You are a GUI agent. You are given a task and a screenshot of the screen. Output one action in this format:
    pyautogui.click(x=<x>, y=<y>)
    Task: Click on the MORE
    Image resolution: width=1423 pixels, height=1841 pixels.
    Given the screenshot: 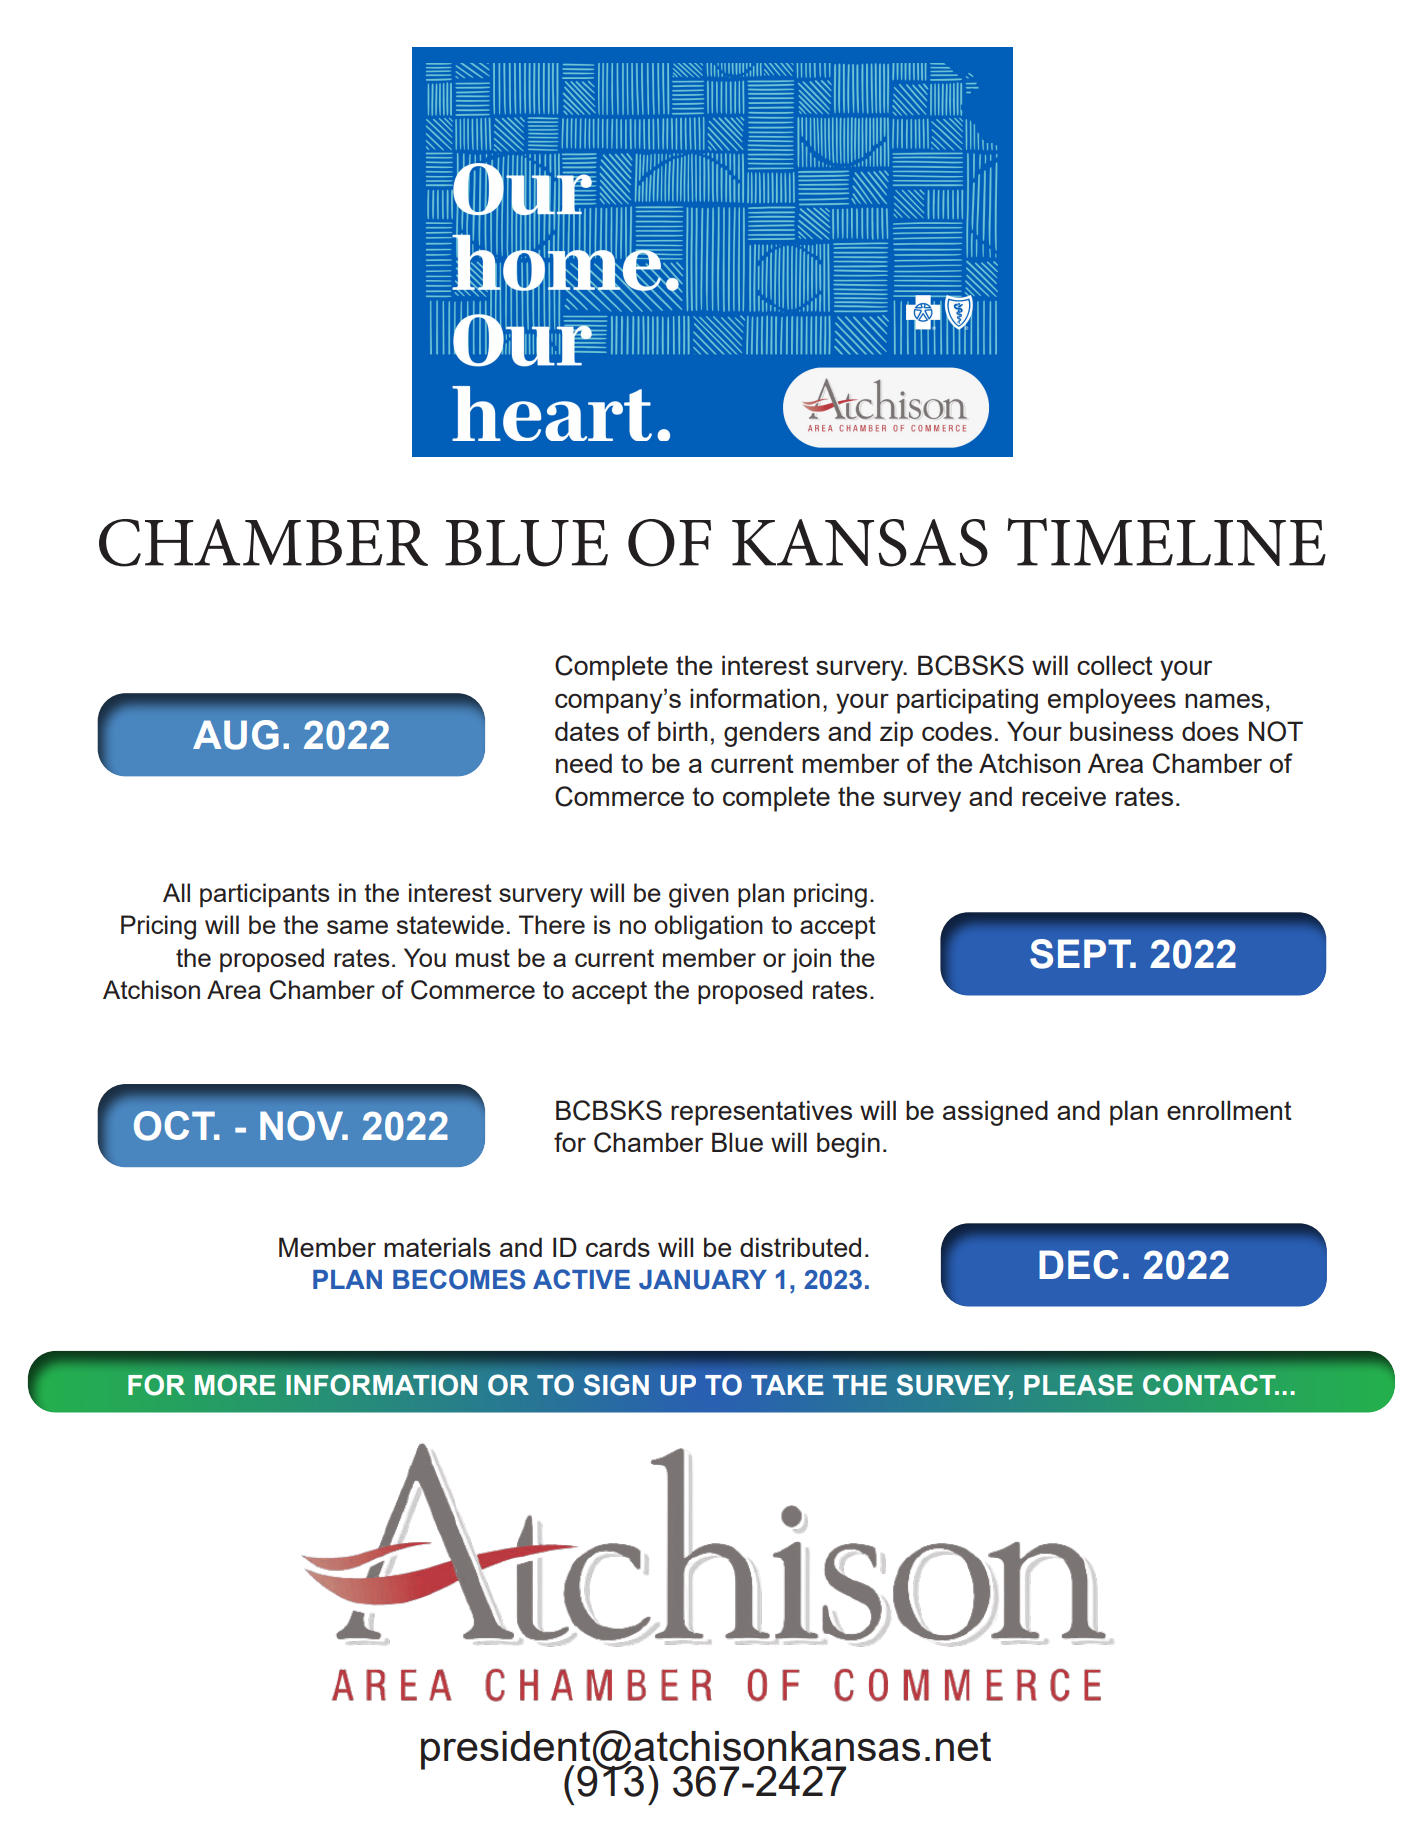 What is the action you would take?
    pyautogui.click(x=235, y=1385)
